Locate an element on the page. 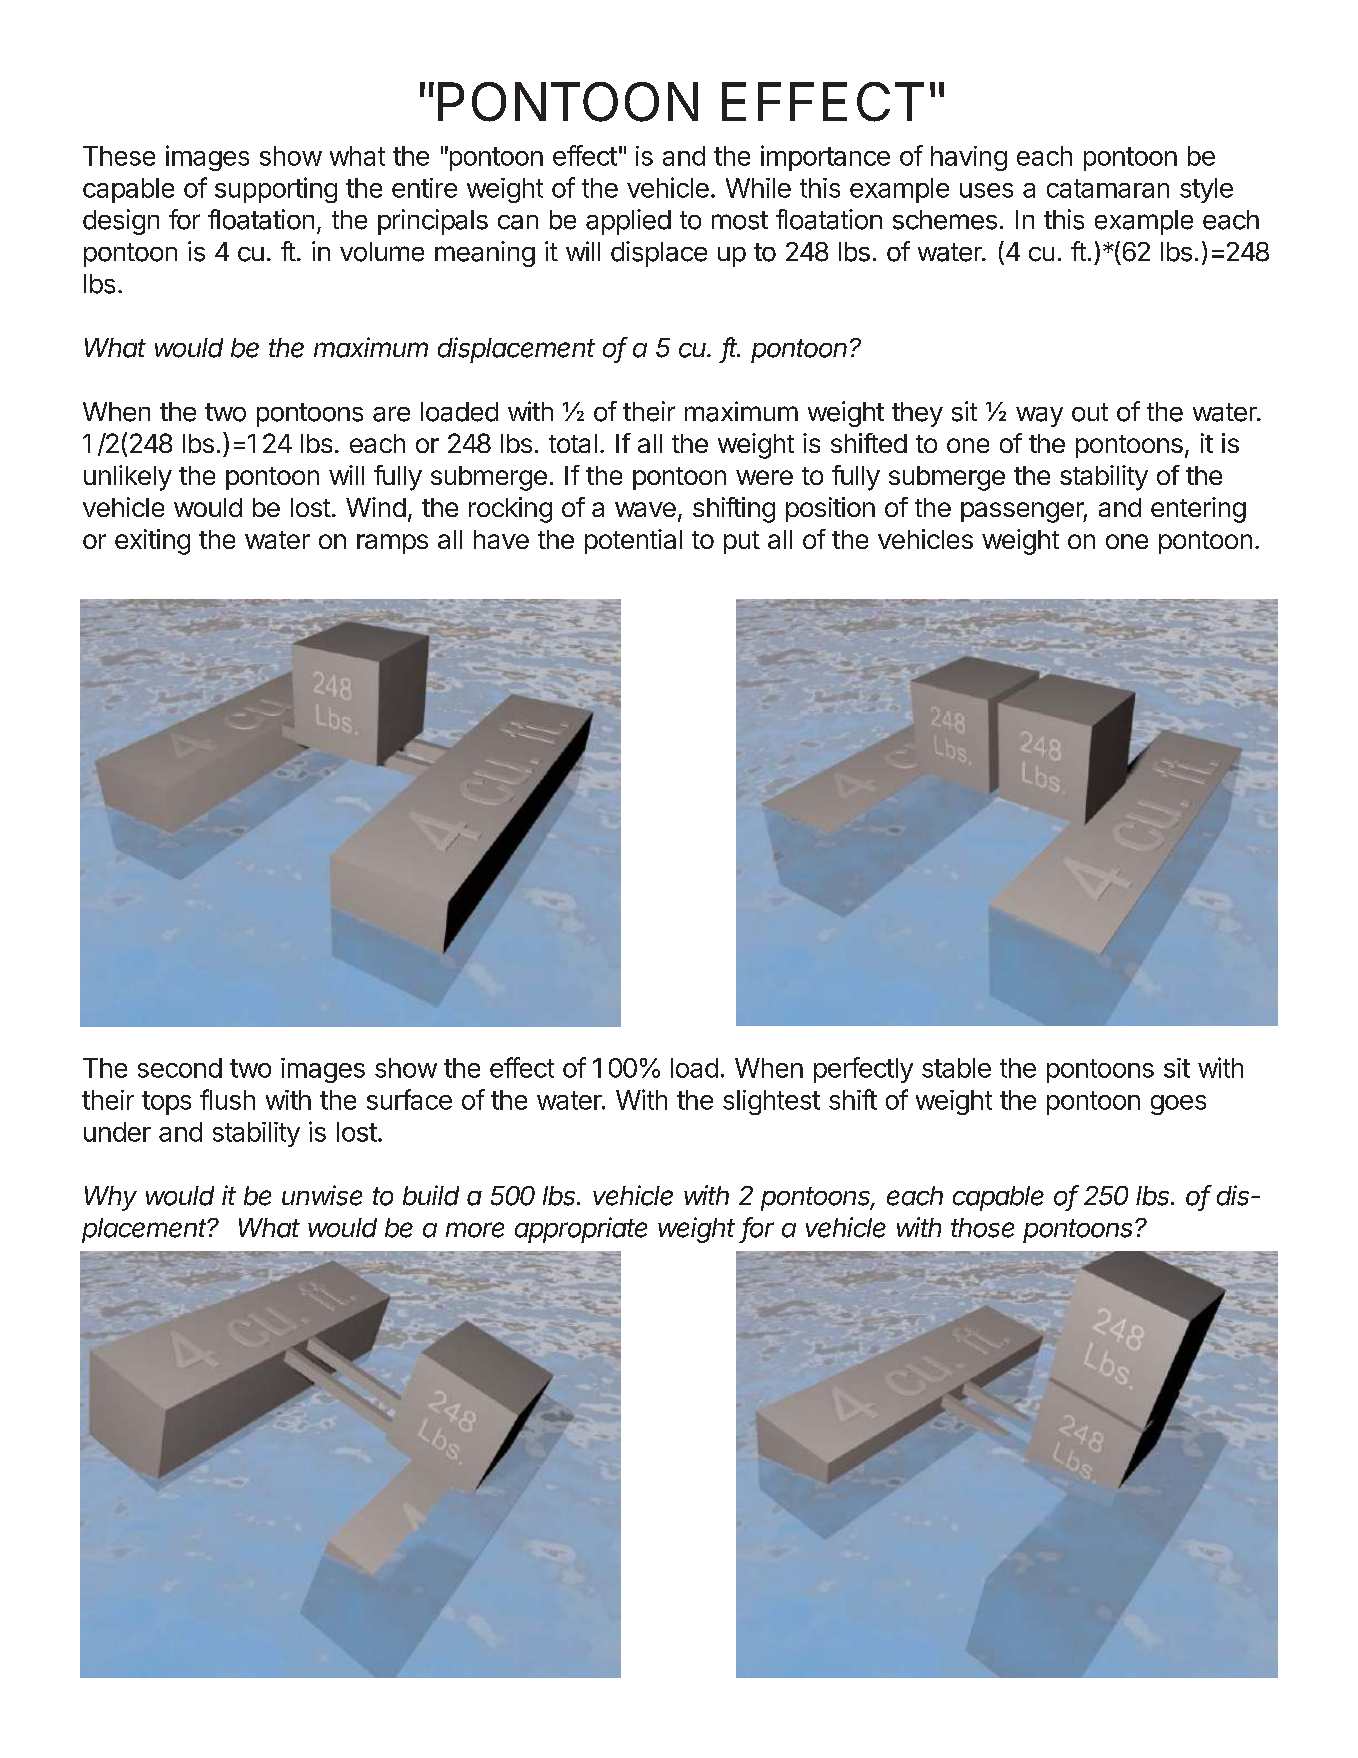  unwise is located at coordinates (322, 1195).
